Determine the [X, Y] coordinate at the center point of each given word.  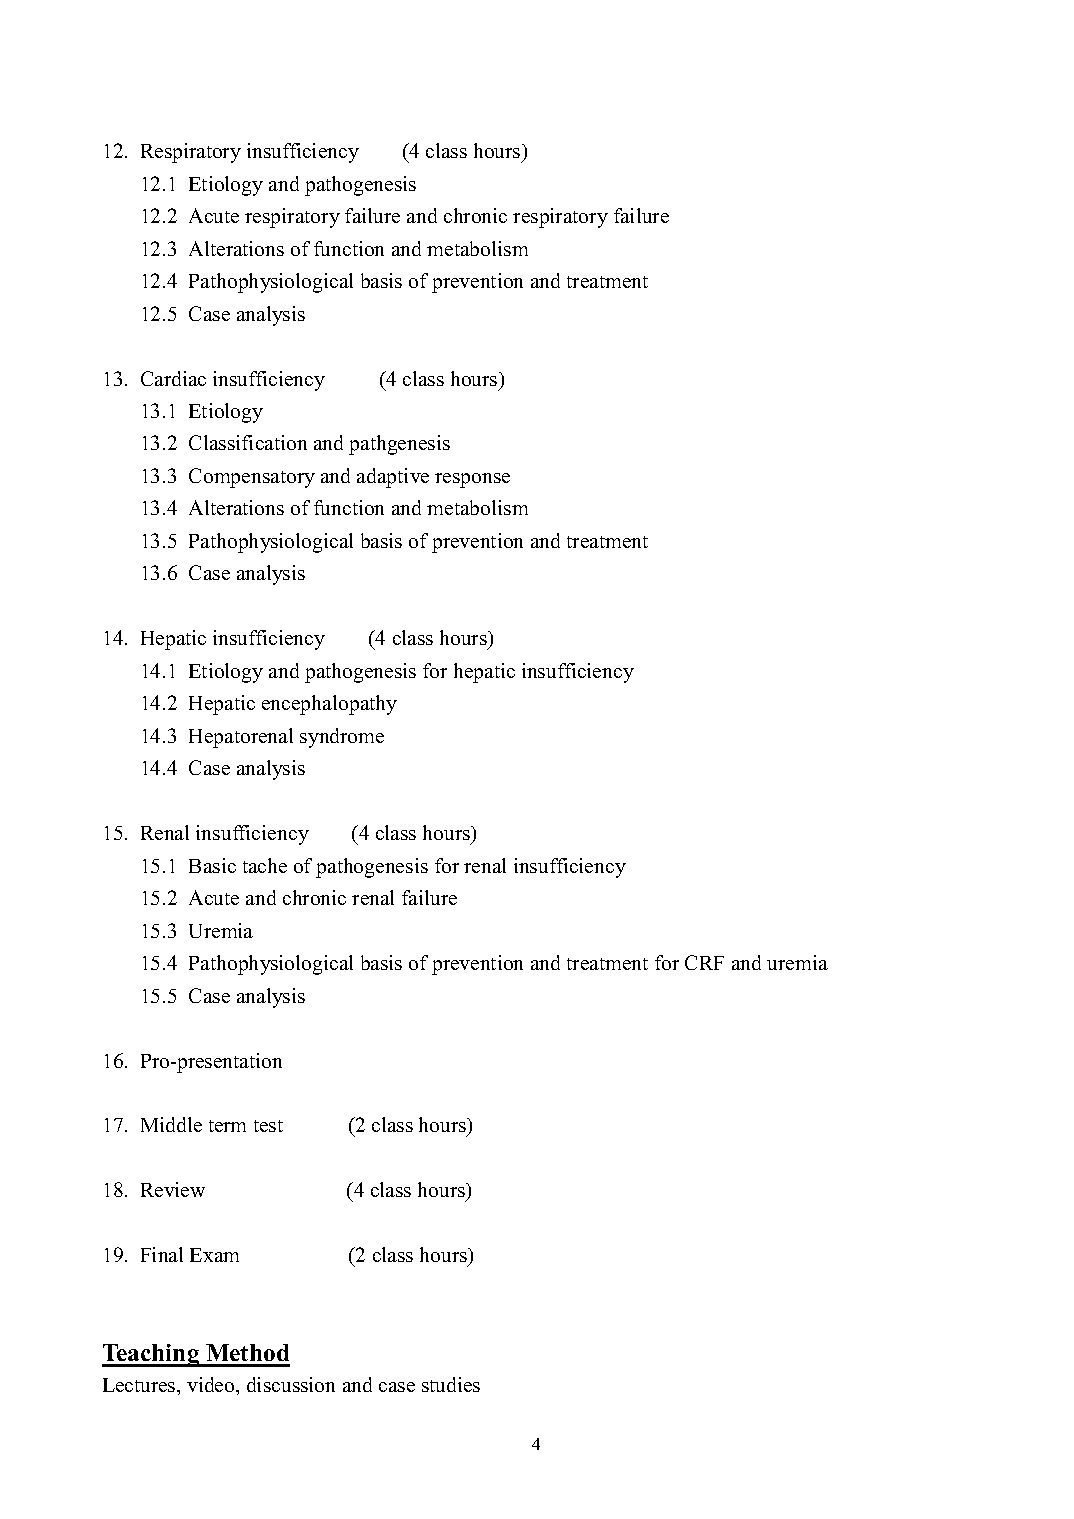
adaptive [393, 478]
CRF [704, 962]
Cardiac [173, 378]
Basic [212, 865]
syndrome [342, 738]
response [472, 480]
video [212, 1384]
